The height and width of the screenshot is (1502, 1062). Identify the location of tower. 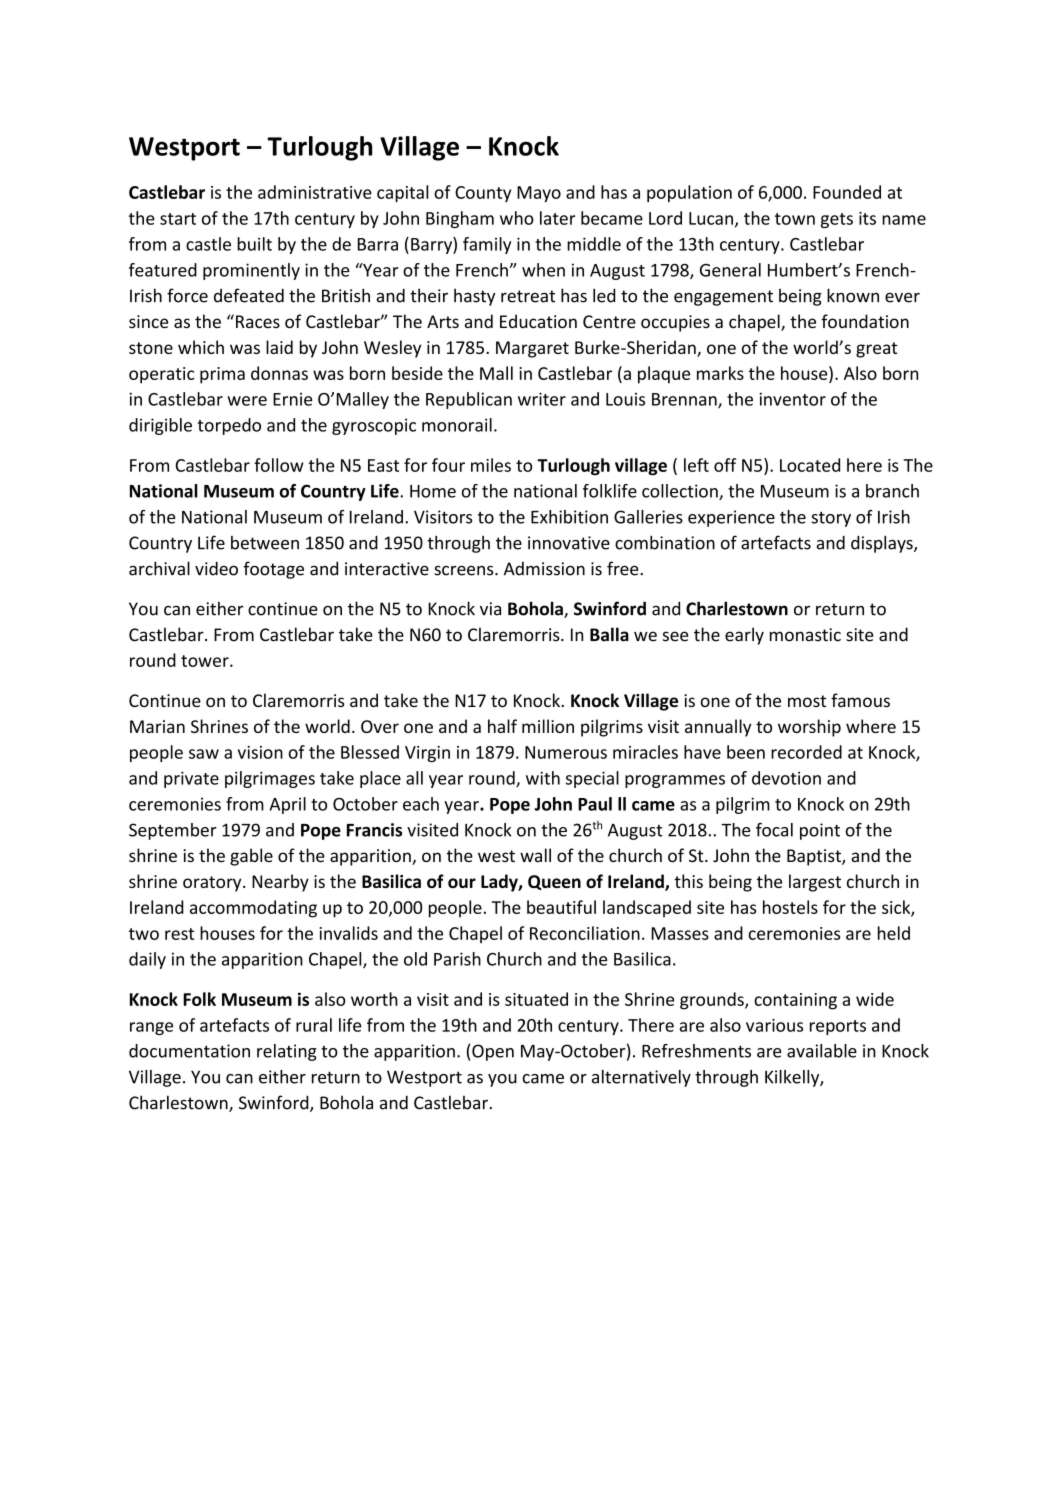
(206, 661).
